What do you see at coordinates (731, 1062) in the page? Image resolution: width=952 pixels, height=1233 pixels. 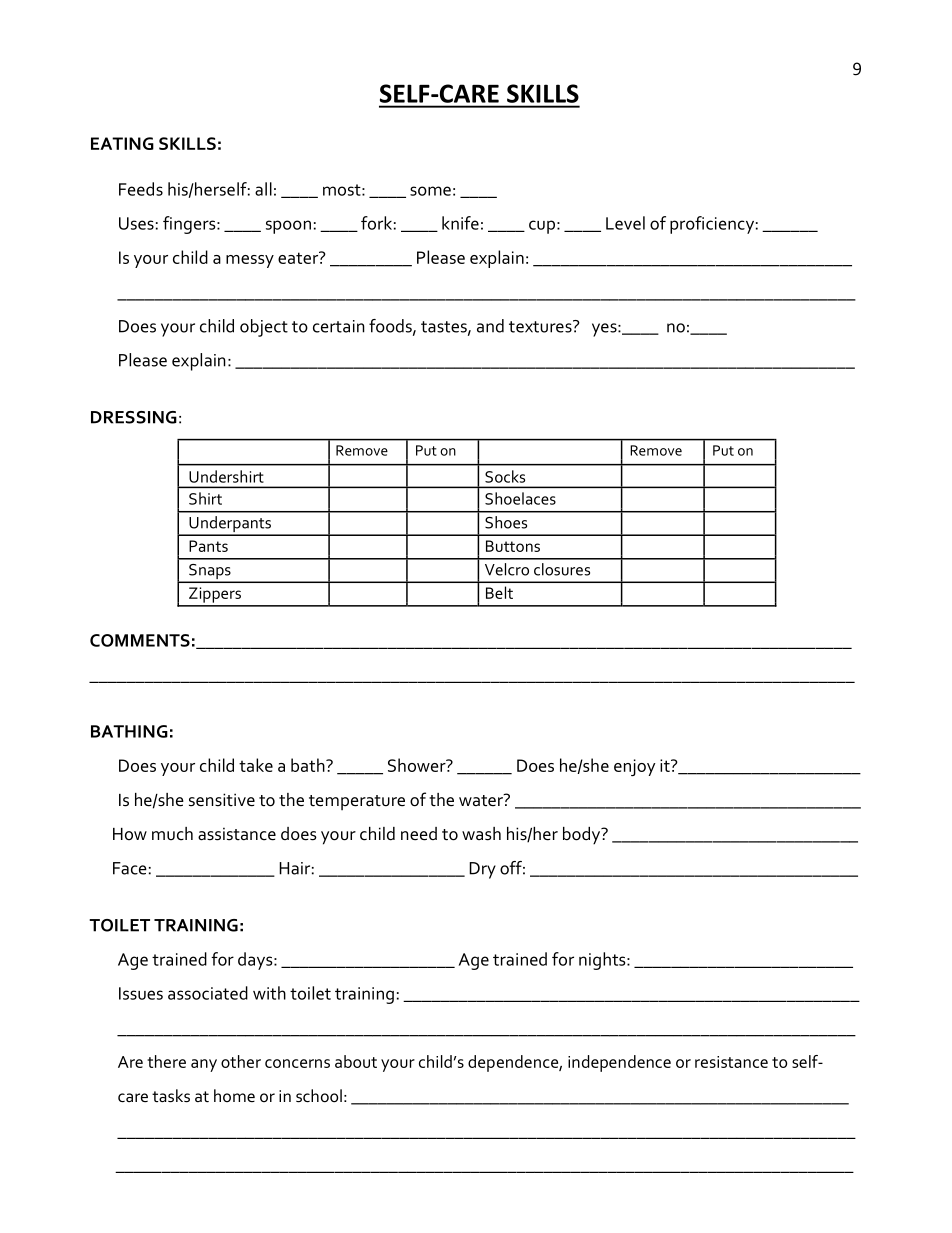 I see `resistance` at bounding box center [731, 1062].
